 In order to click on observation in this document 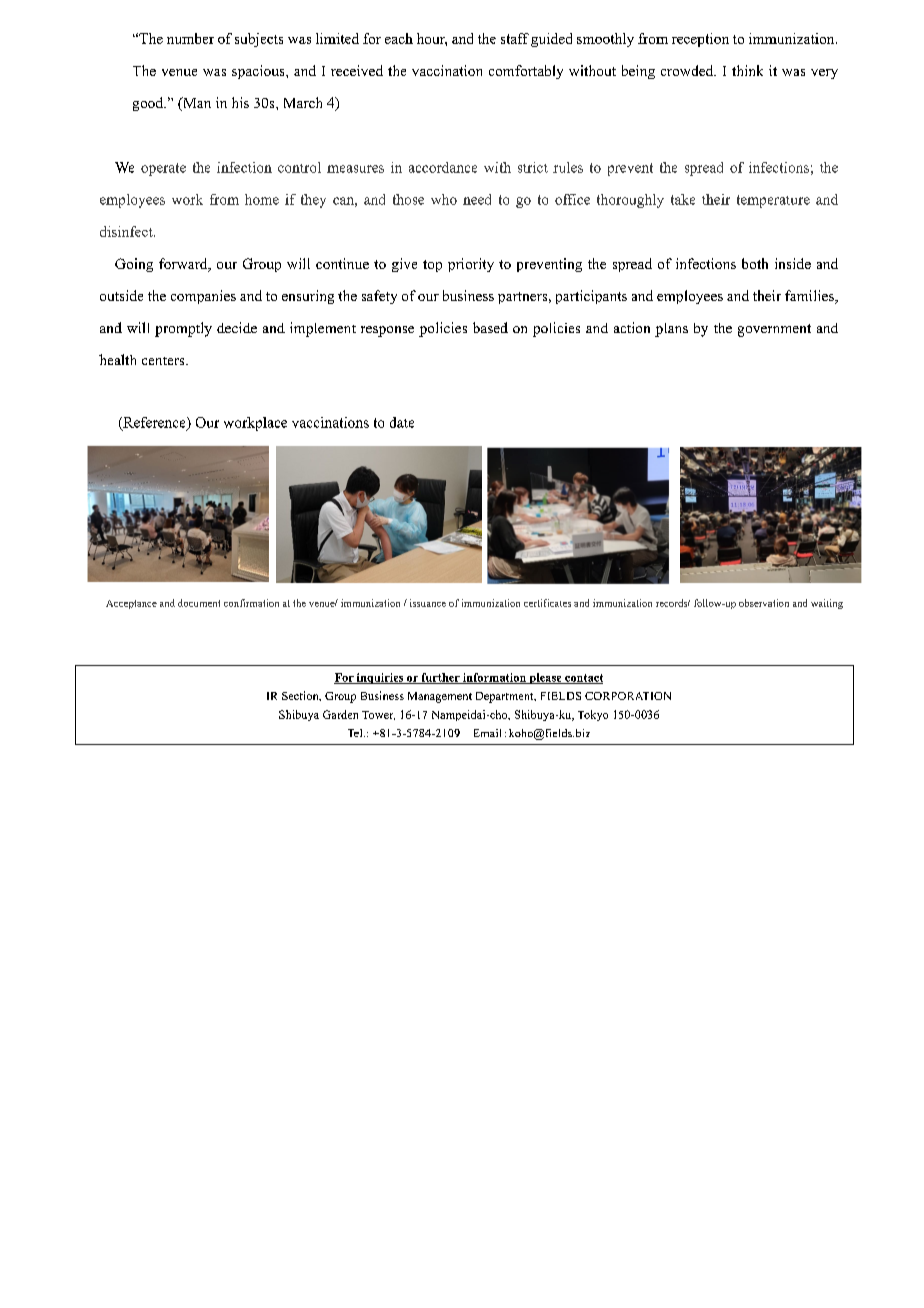, I will do `click(764, 603)`.
